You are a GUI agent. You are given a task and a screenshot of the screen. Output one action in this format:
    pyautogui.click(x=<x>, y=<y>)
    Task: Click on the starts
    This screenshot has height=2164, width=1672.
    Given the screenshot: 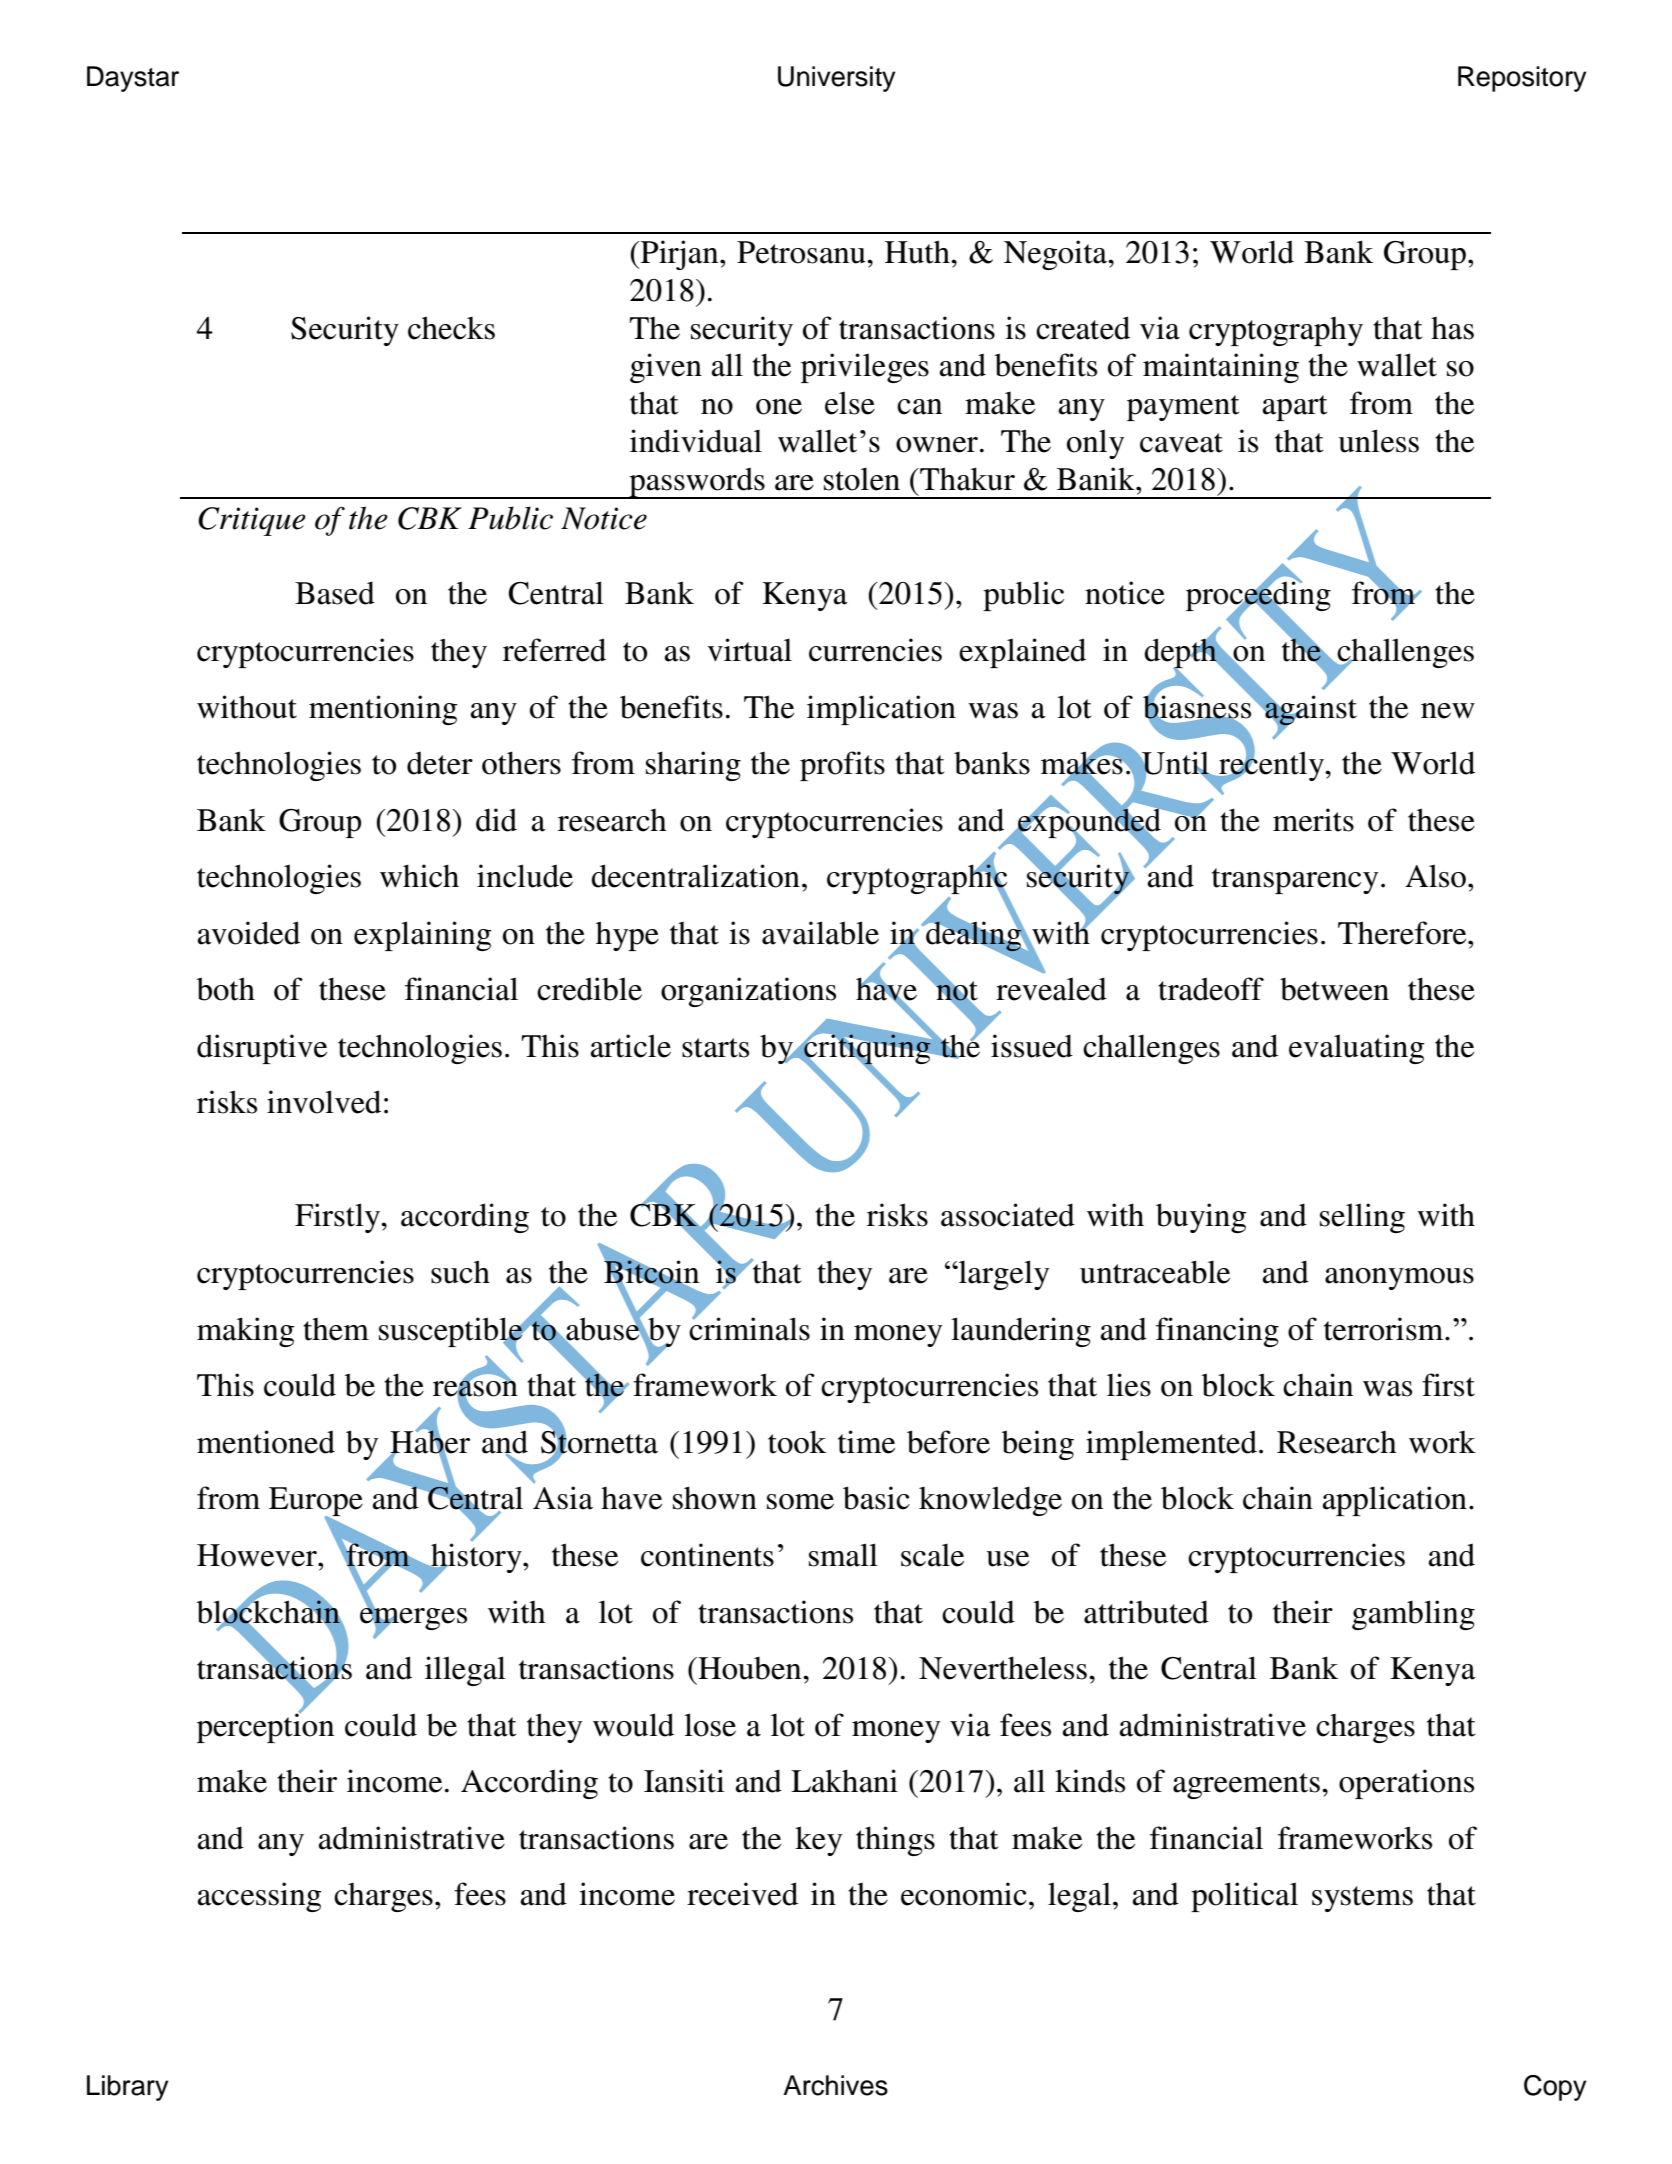 What is the action you would take?
    pyautogui.click(x=715, y=1048)
